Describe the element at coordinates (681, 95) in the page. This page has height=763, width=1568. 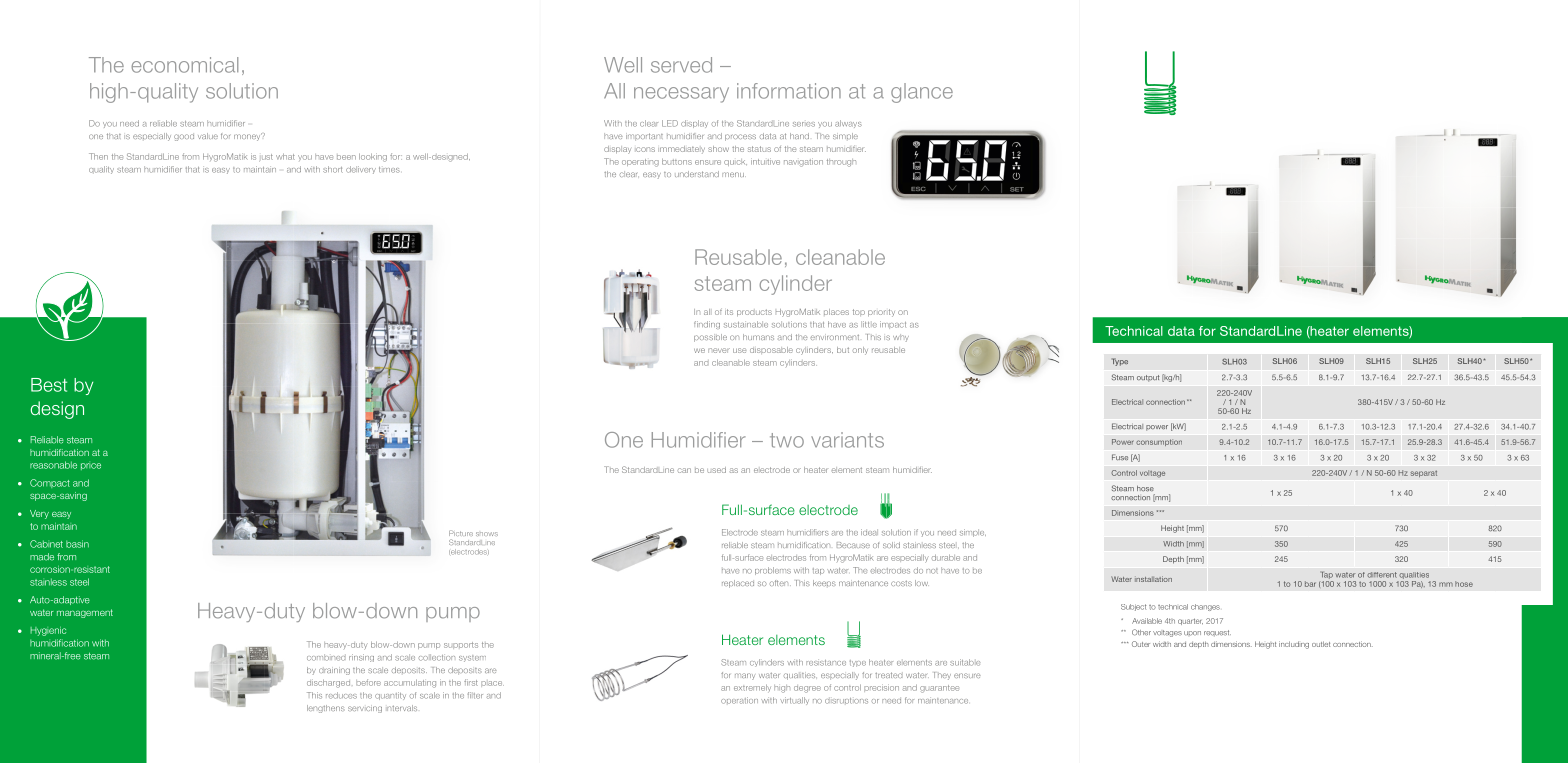
I see `necessary` at that location.
